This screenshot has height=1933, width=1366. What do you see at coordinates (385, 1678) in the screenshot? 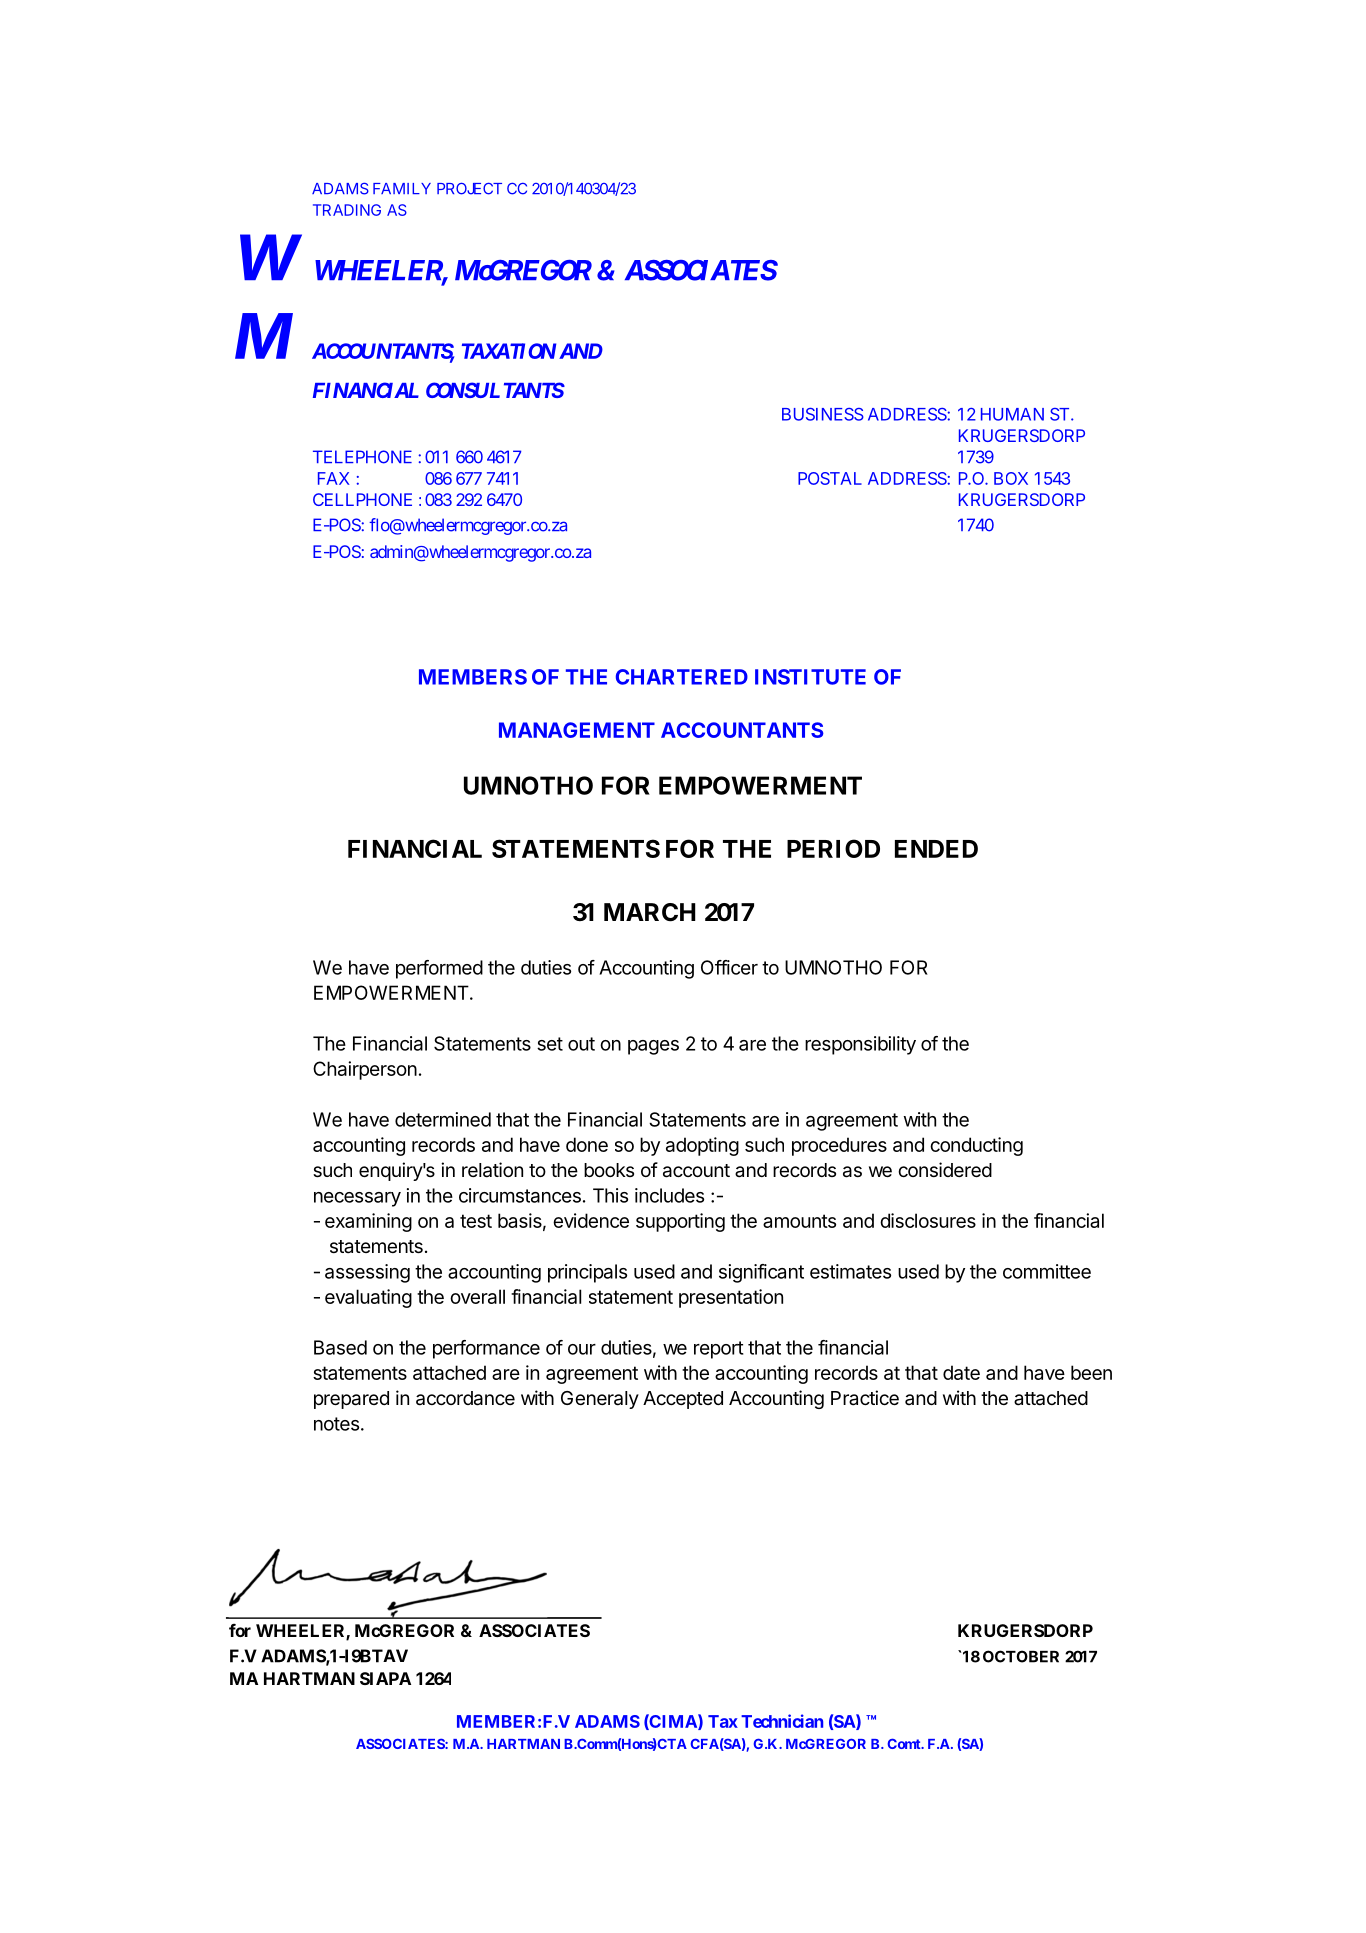
I see `SIAPA` at bounding box center [385, 1678].
